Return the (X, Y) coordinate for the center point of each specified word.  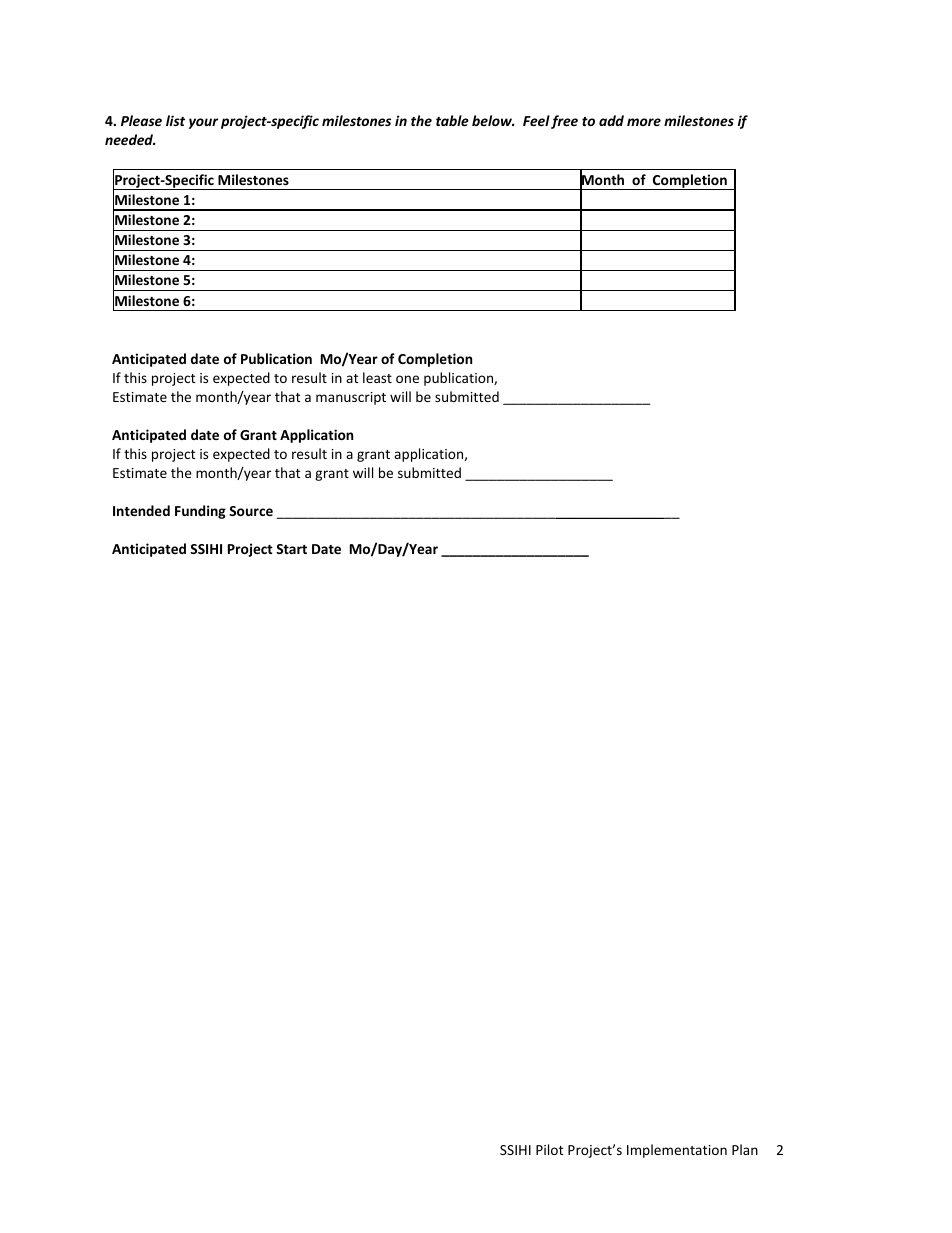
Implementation (677, 1151)
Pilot (549, 1149)
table (452, 120)
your (203, 123)
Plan (745, 1149)
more (644, 122)
